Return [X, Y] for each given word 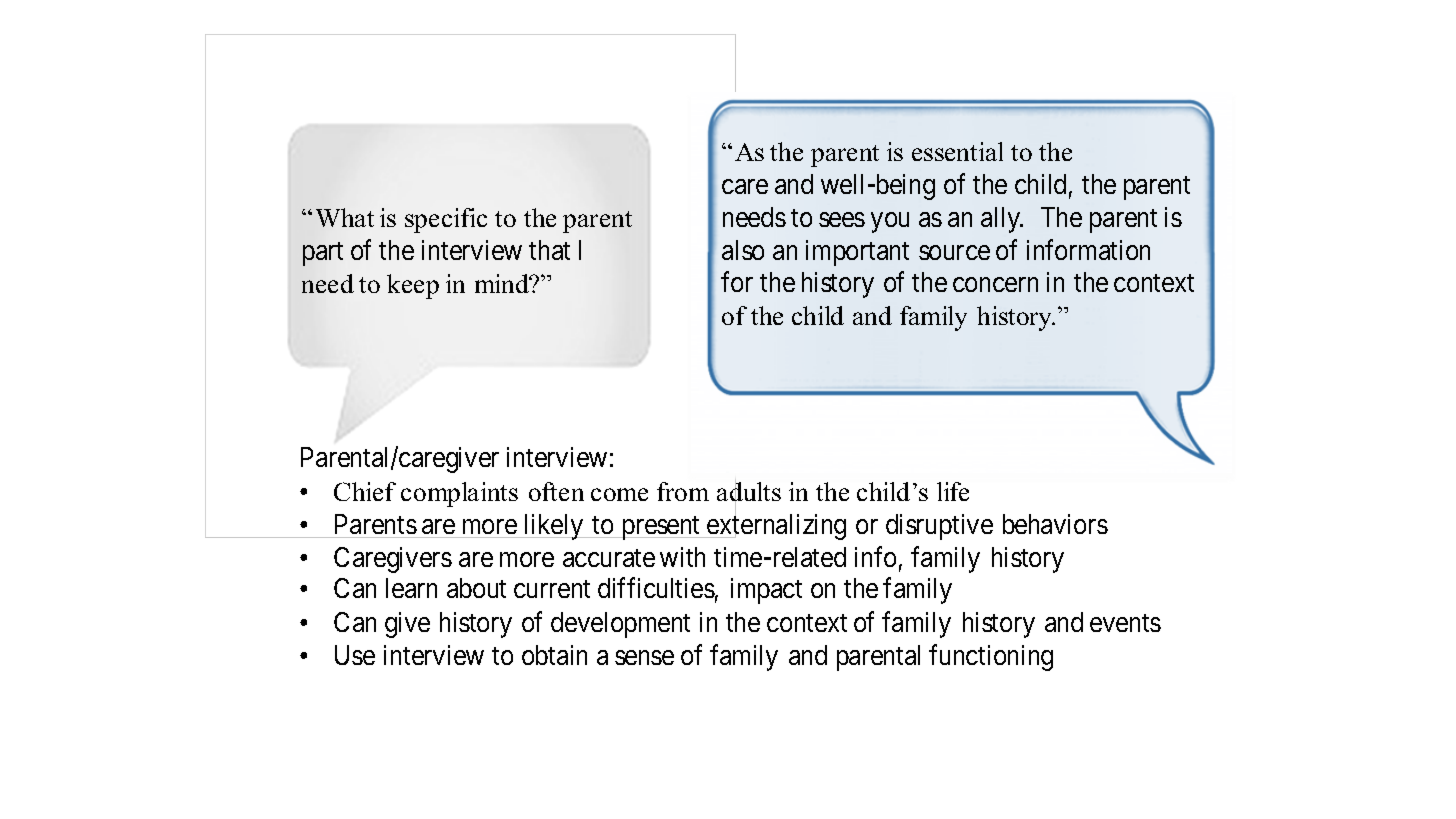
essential [957, 151]
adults [749, 492]
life [953, 491]
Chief [365, 491]
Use [355, 655]
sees [842, 219]
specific [446, 220]
